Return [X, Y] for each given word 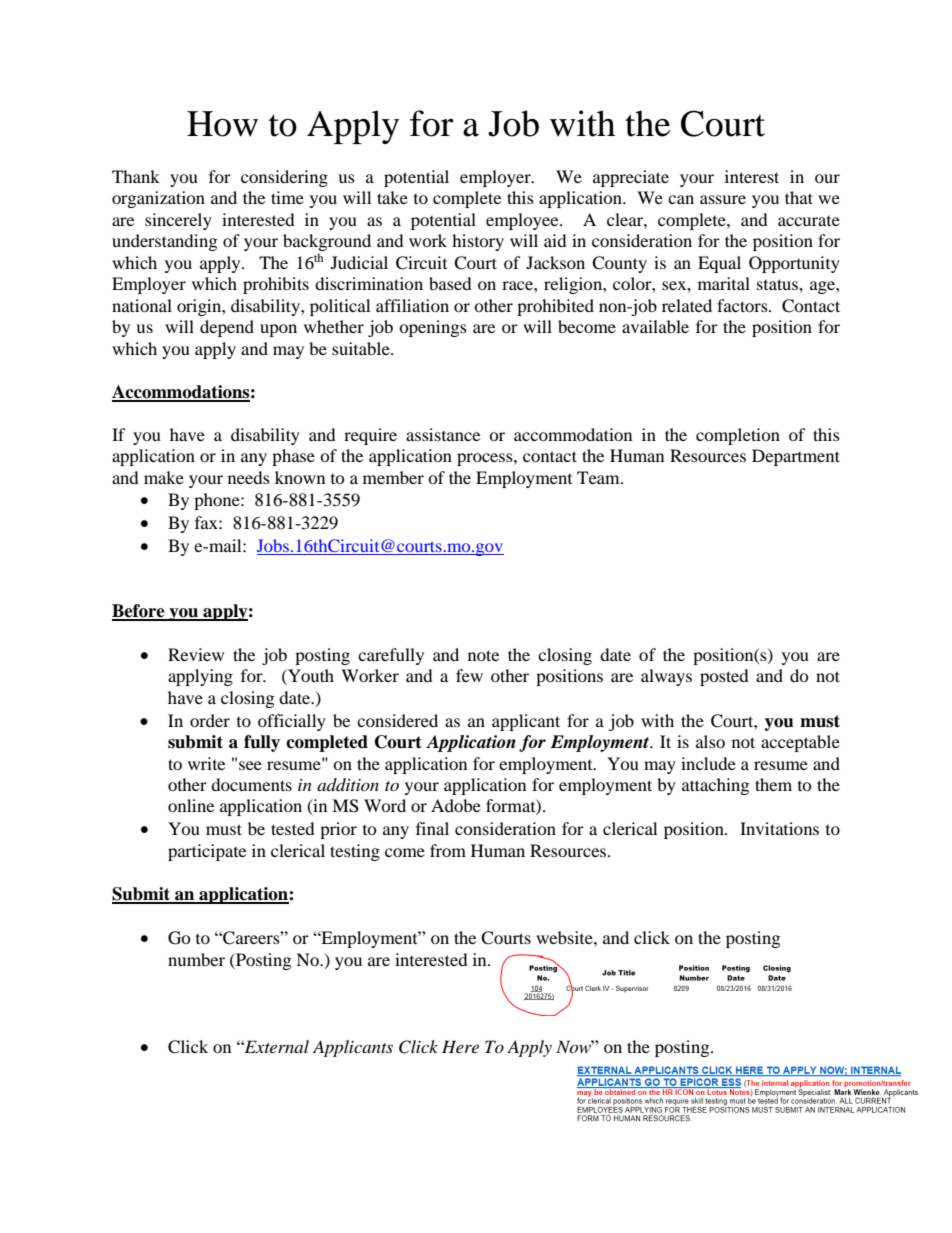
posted [724, 677]
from [448, 850]
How [222, 124]
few [469, 675]
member [393, 477]
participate [207, 852]
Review [196, 654]
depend [227, 328]
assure [723, 199]
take [392, 197]
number [196, 959]
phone [218, 501]
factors [743, 305]
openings [433, 328]
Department [796, 457]
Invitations [779, 828]
